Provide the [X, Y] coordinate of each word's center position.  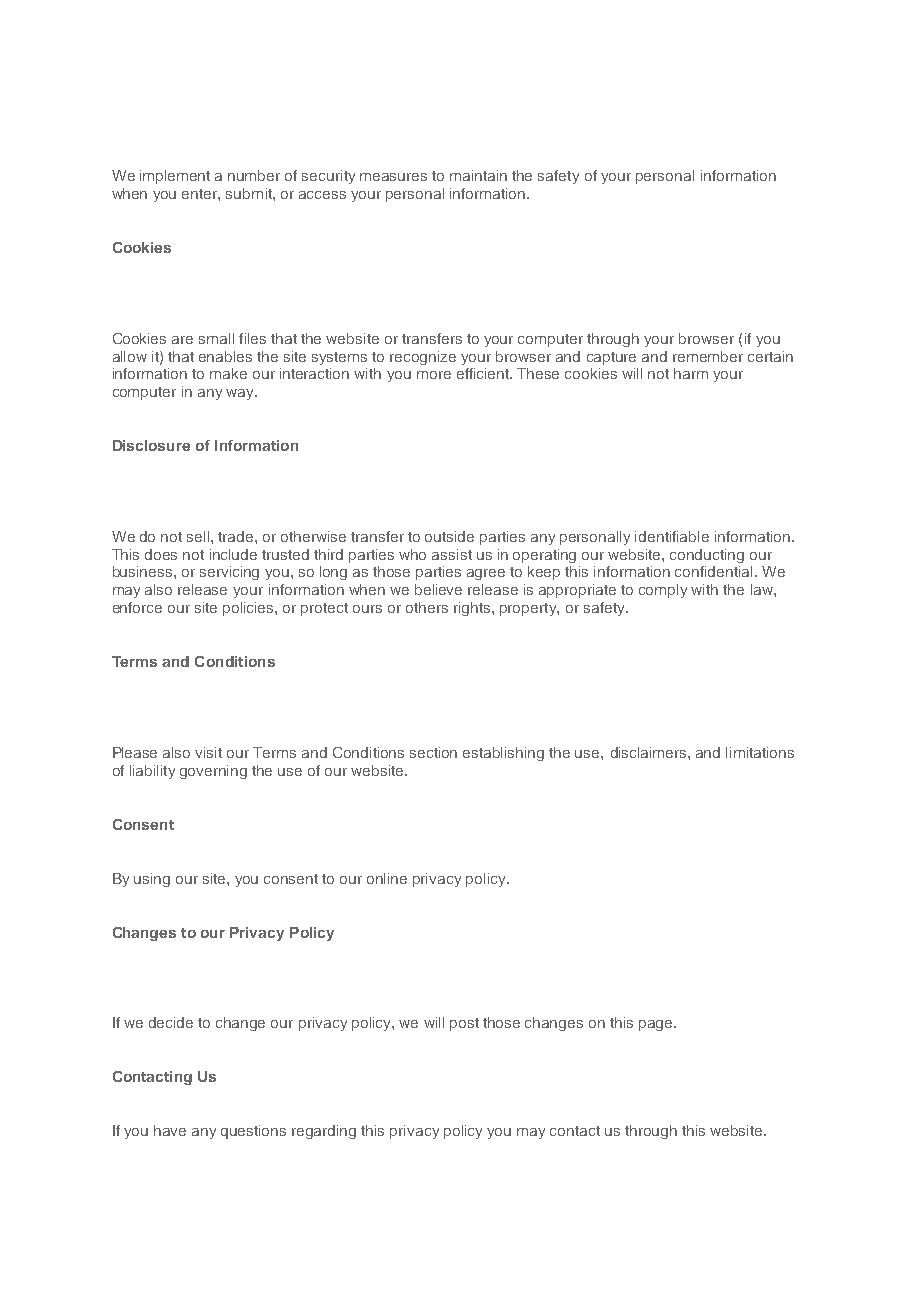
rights [473, 609]
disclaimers [650, 752]
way [241, 394]
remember [708, 356]
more [434, 375]
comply [663, 591]
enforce [137, 607]
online [387, 878]
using [152, 880]
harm [691, 373]
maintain [478, 175]
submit [250, 193]
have [170, 1130]
